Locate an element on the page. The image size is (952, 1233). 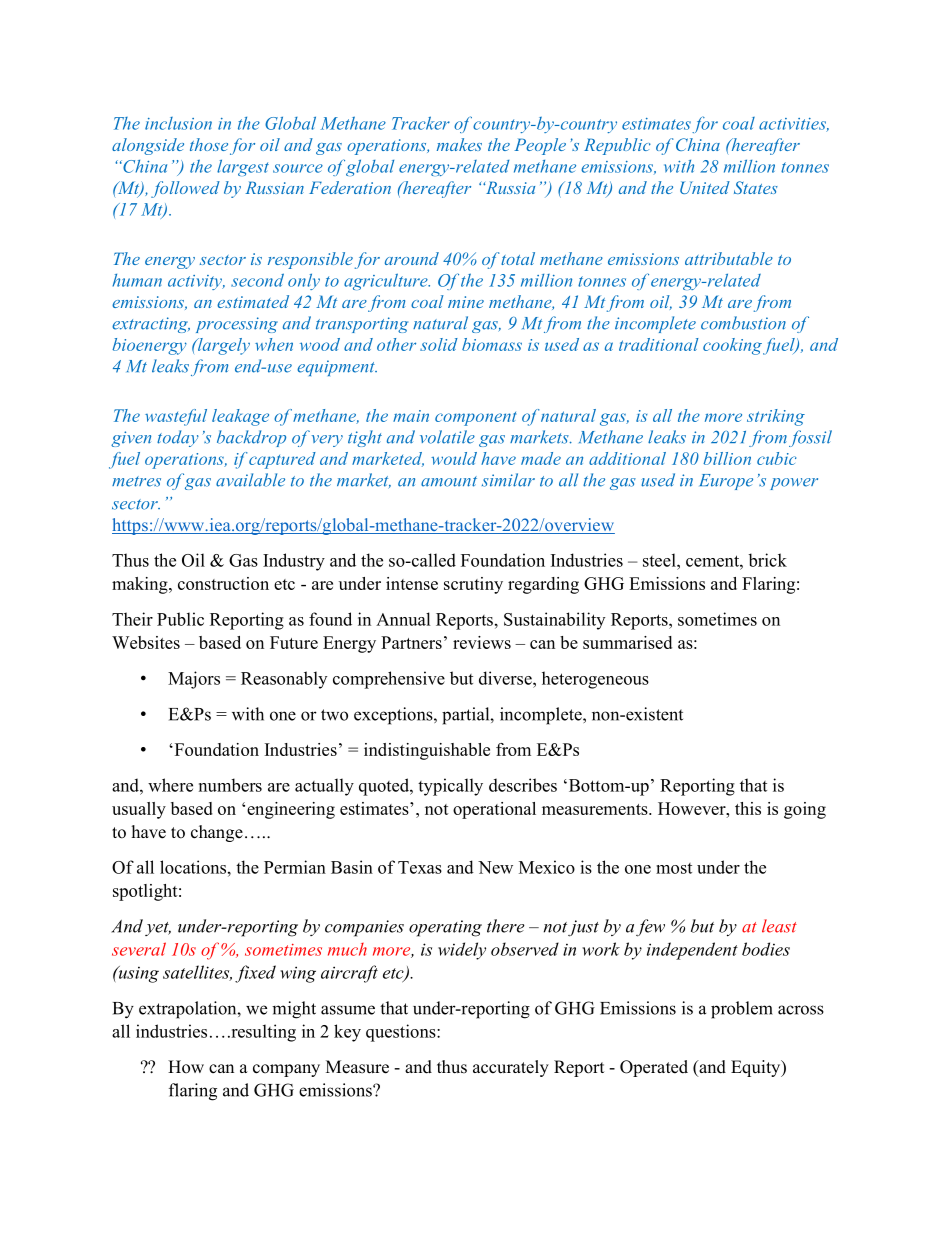
scrutiny is located at coordinates (473, 585).
